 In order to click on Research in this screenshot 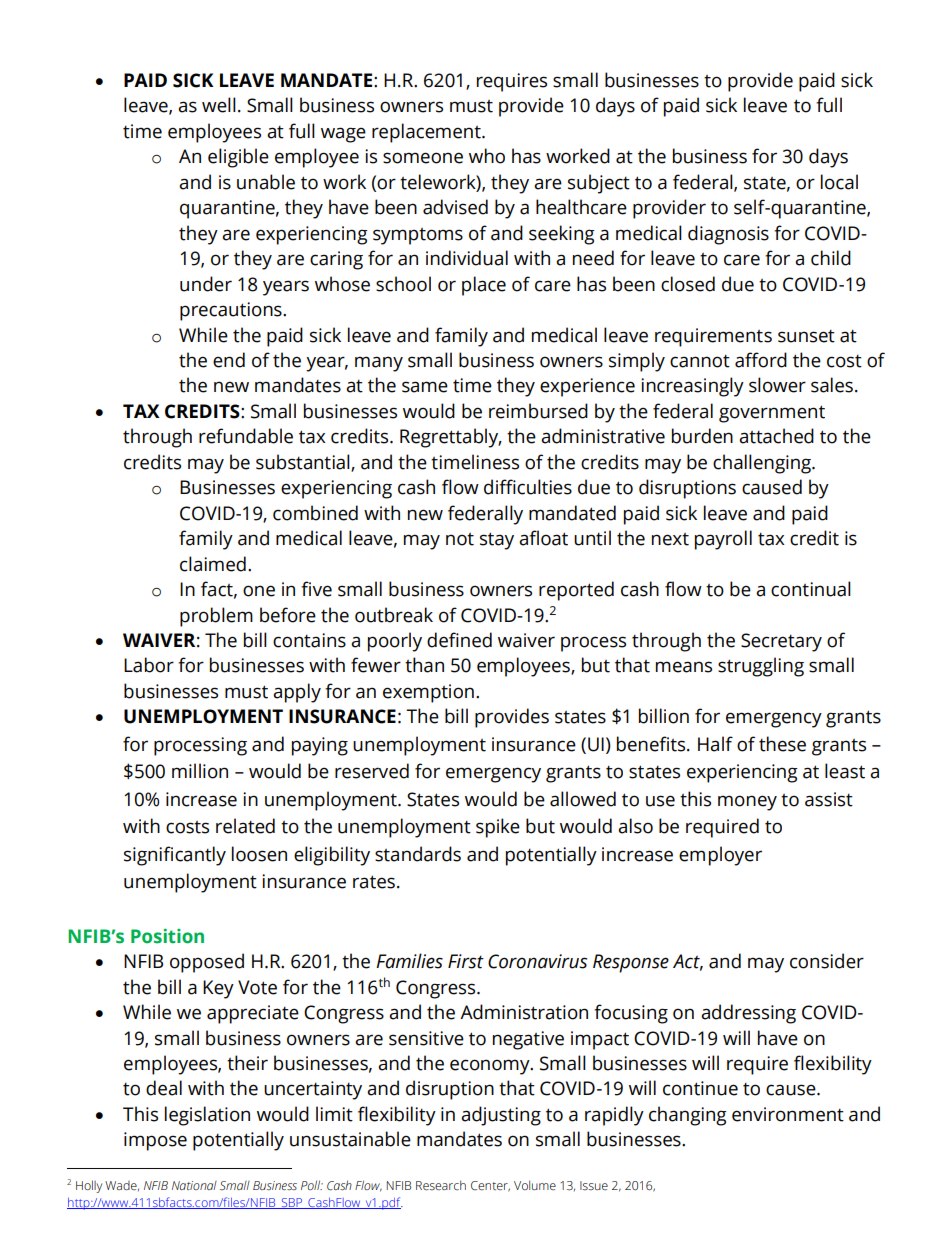, I will do `click(441, 1185)`.
